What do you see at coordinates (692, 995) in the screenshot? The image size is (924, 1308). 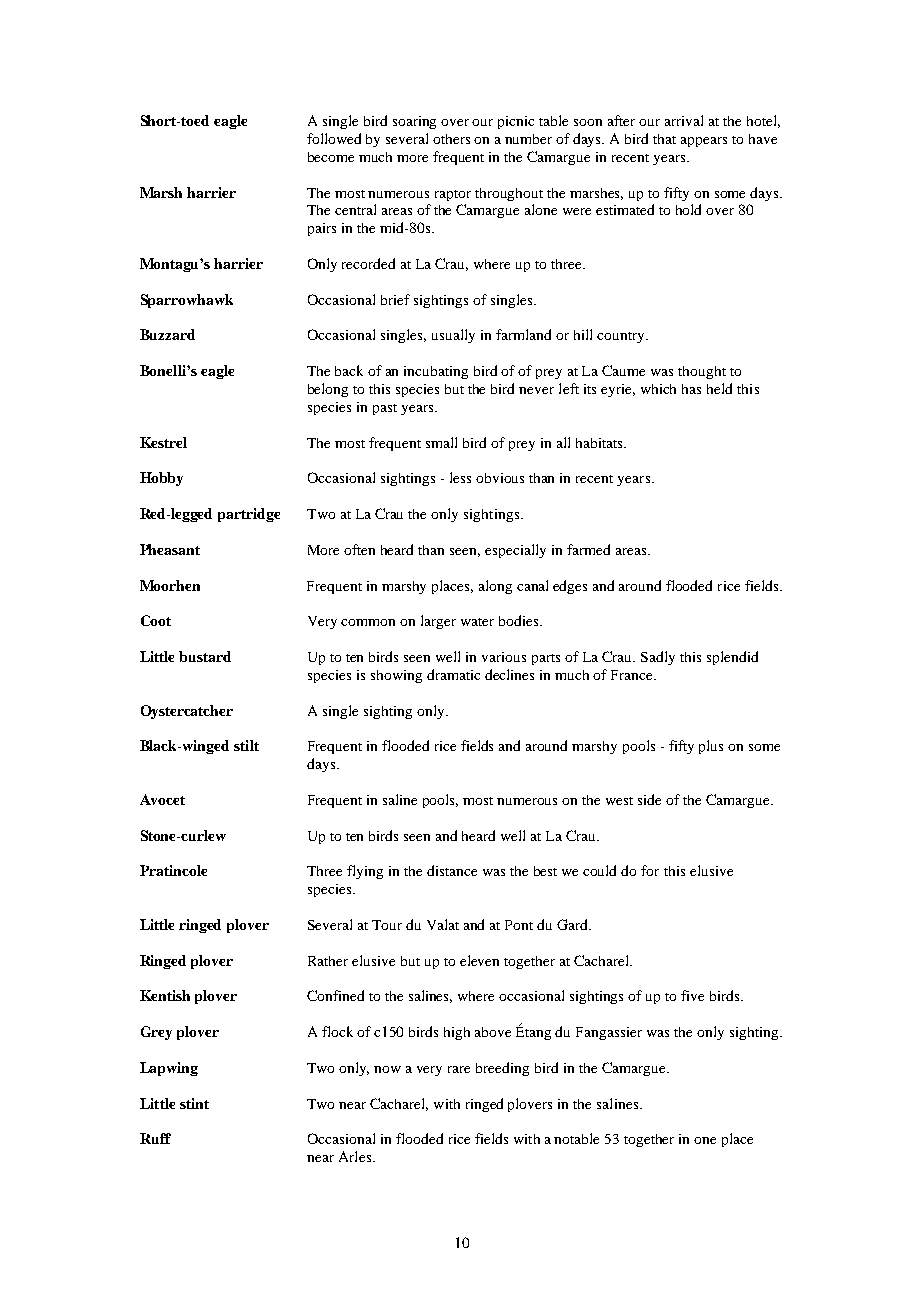 I see `five` at bounding box center [692, 995].
